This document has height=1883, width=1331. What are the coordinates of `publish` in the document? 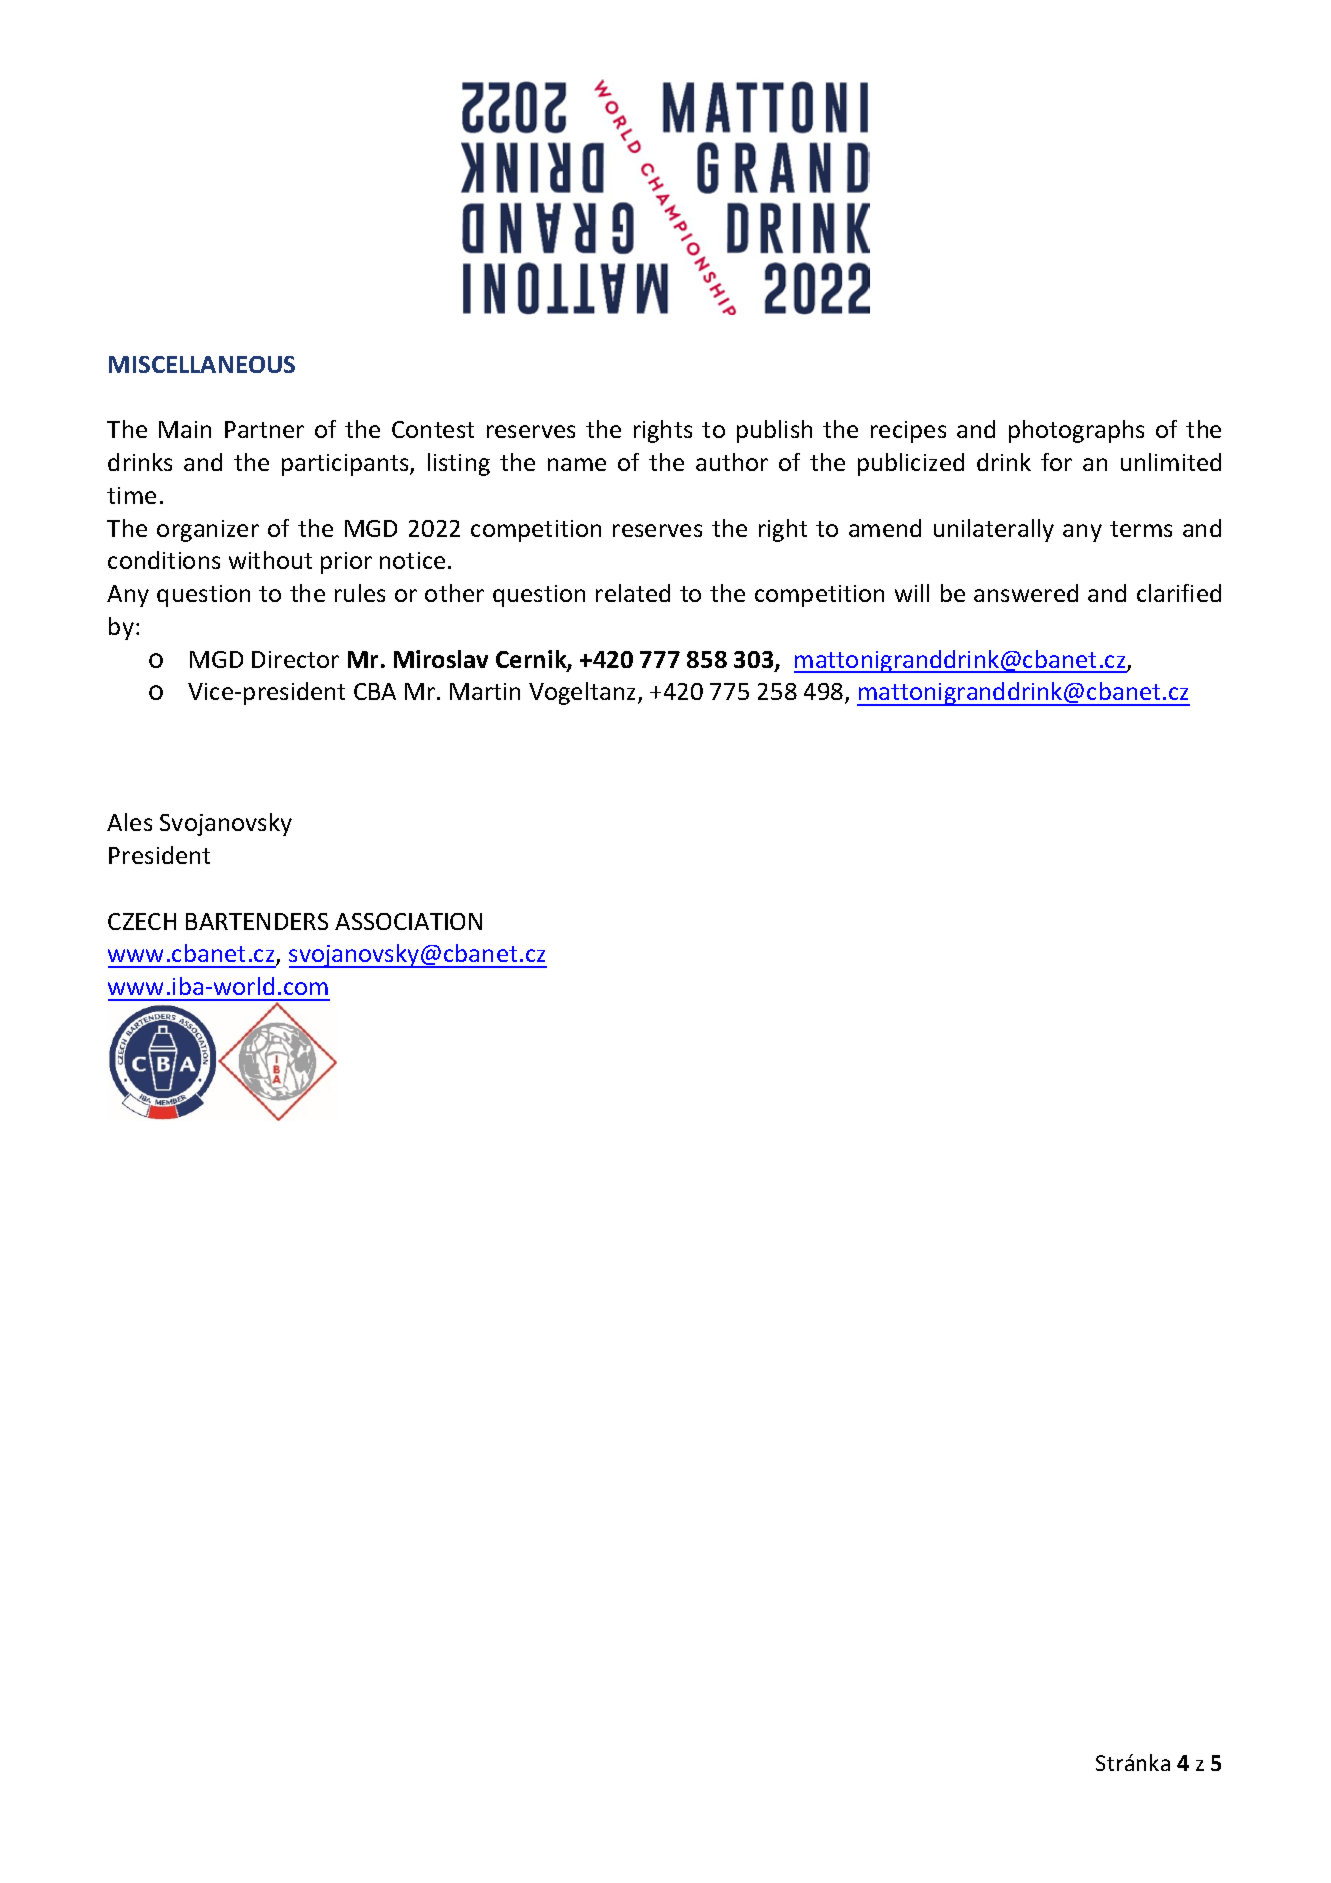 It's located at (774, 431).
